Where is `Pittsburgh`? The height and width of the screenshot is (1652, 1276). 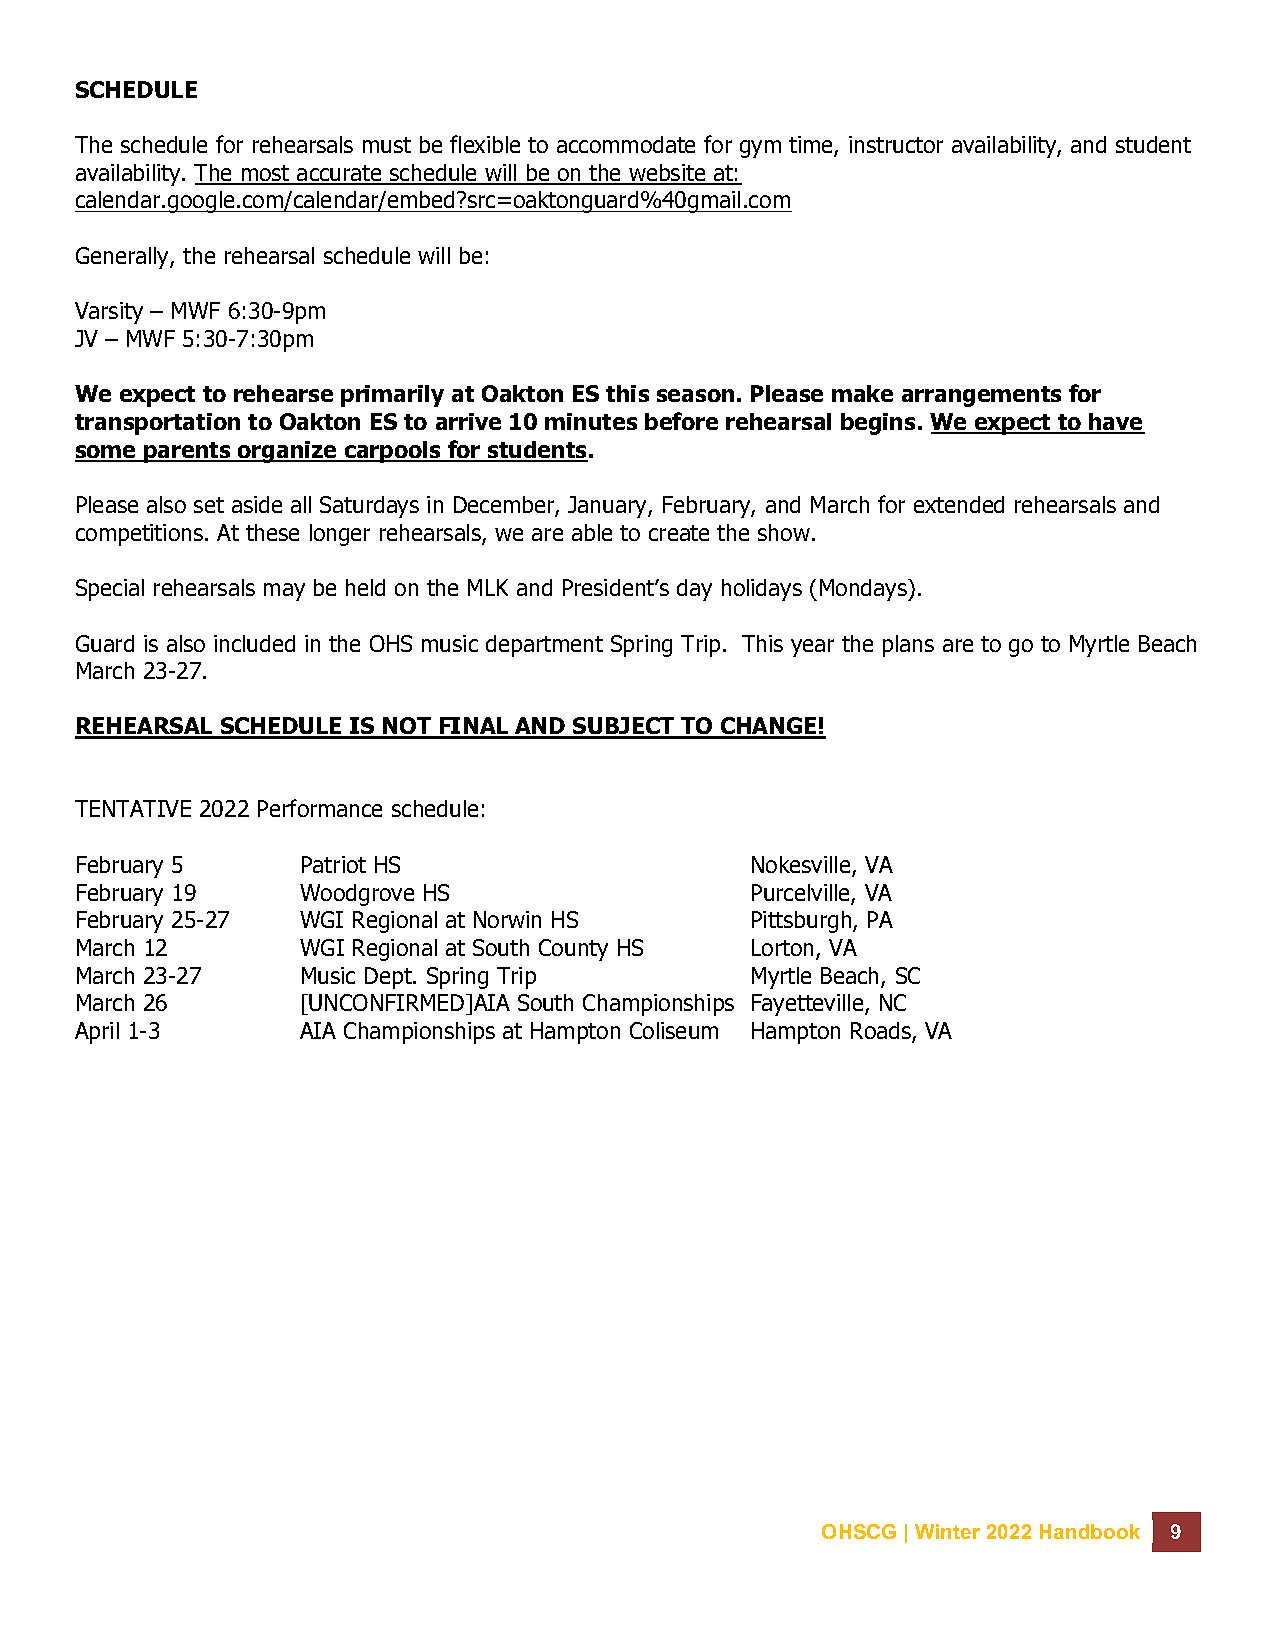 Pittsburgh is located at coordinates (803, 922).
